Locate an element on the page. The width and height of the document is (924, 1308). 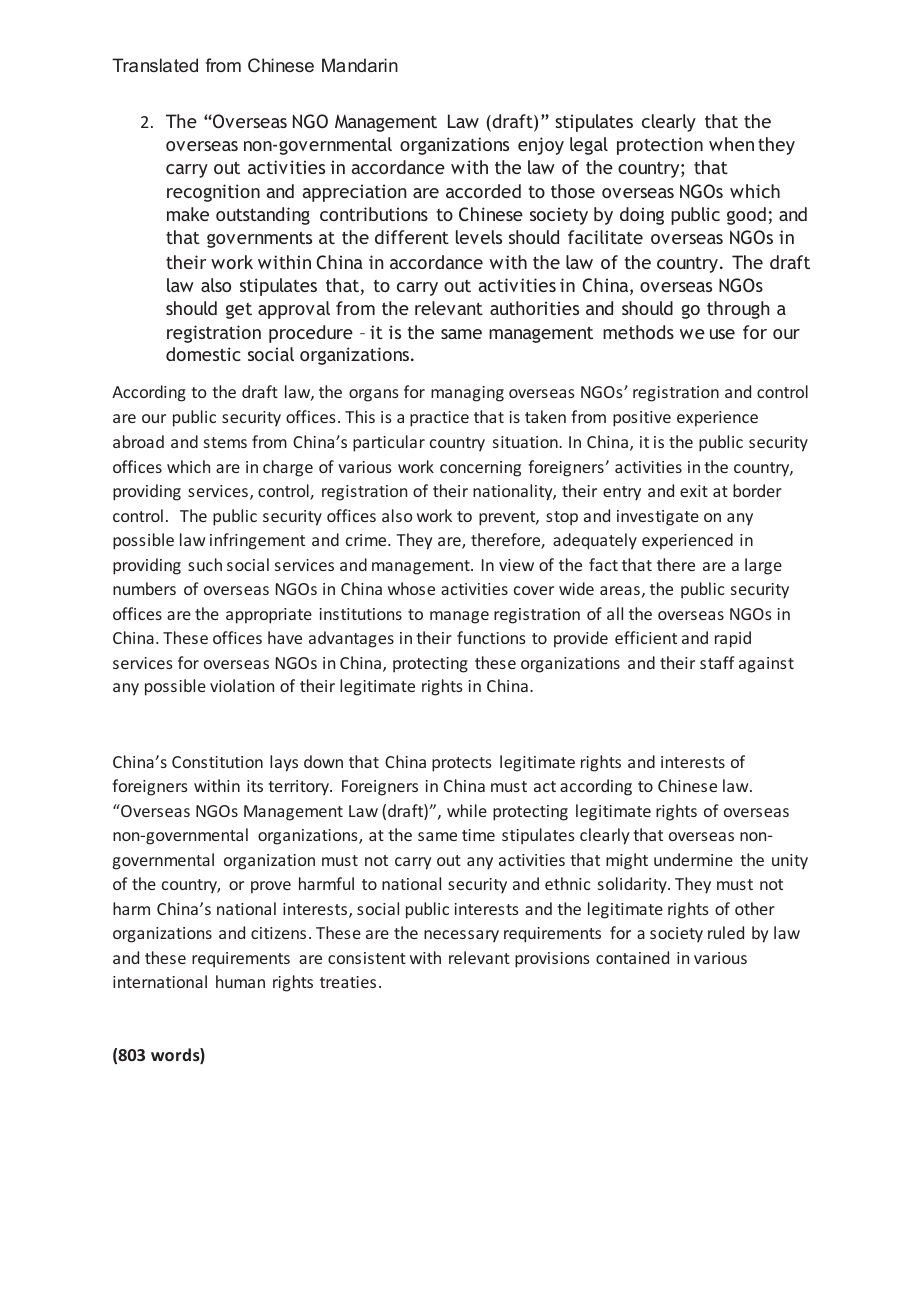
Translated is located at coordinates (155, 65).
